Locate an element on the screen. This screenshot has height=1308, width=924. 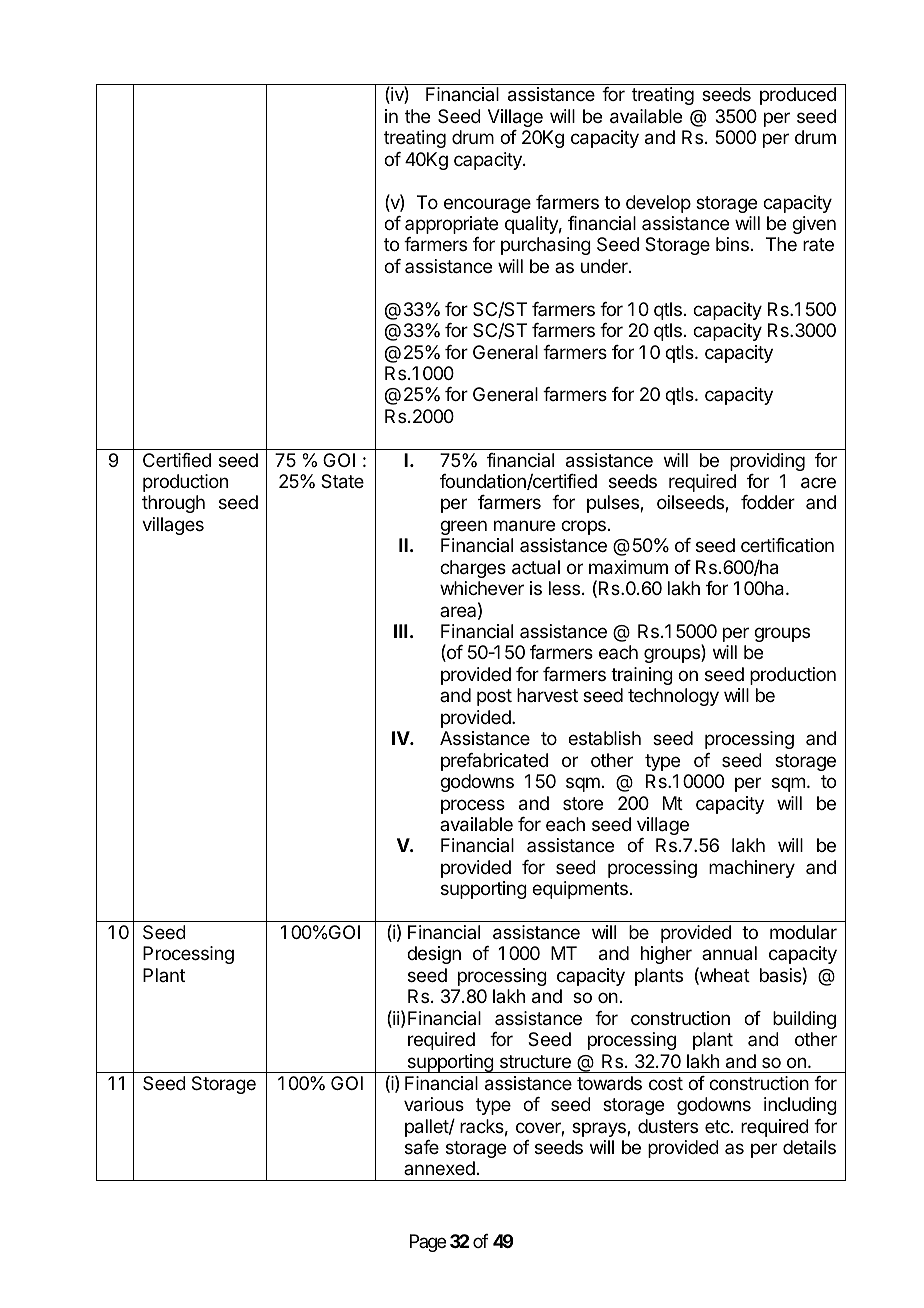
bins is located at coordinates (732, 244).
